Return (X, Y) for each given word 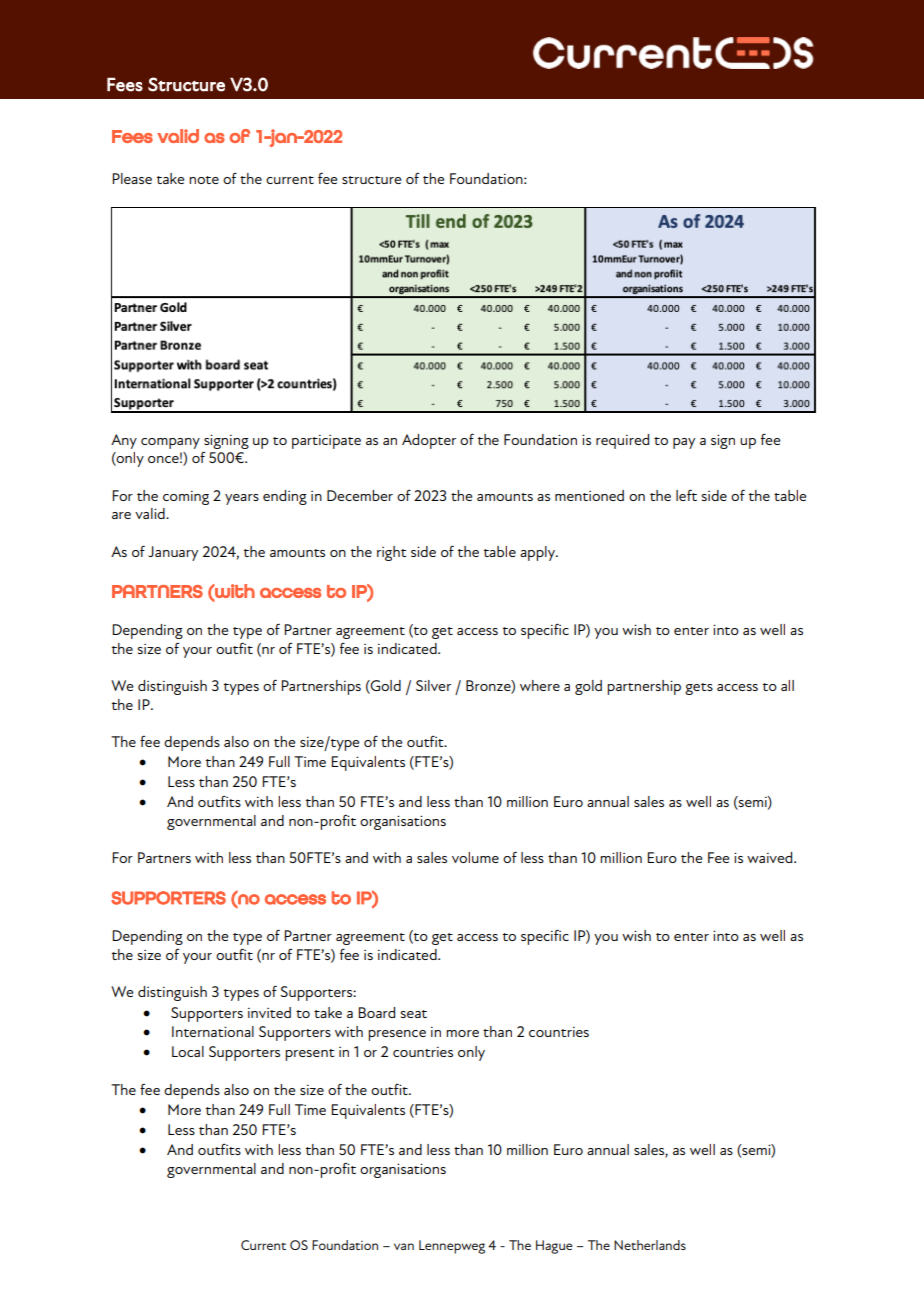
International (213, 1031)
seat (413, 1014)
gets (699, 689)
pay (684, 443)
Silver (433, 685)
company (170, 443)
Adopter (429, 441)
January (173, 553)
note (204, 180)
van (404, 1246)
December (360, 495)
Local (188, 1051)
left (686, 495)
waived (771, 857)
